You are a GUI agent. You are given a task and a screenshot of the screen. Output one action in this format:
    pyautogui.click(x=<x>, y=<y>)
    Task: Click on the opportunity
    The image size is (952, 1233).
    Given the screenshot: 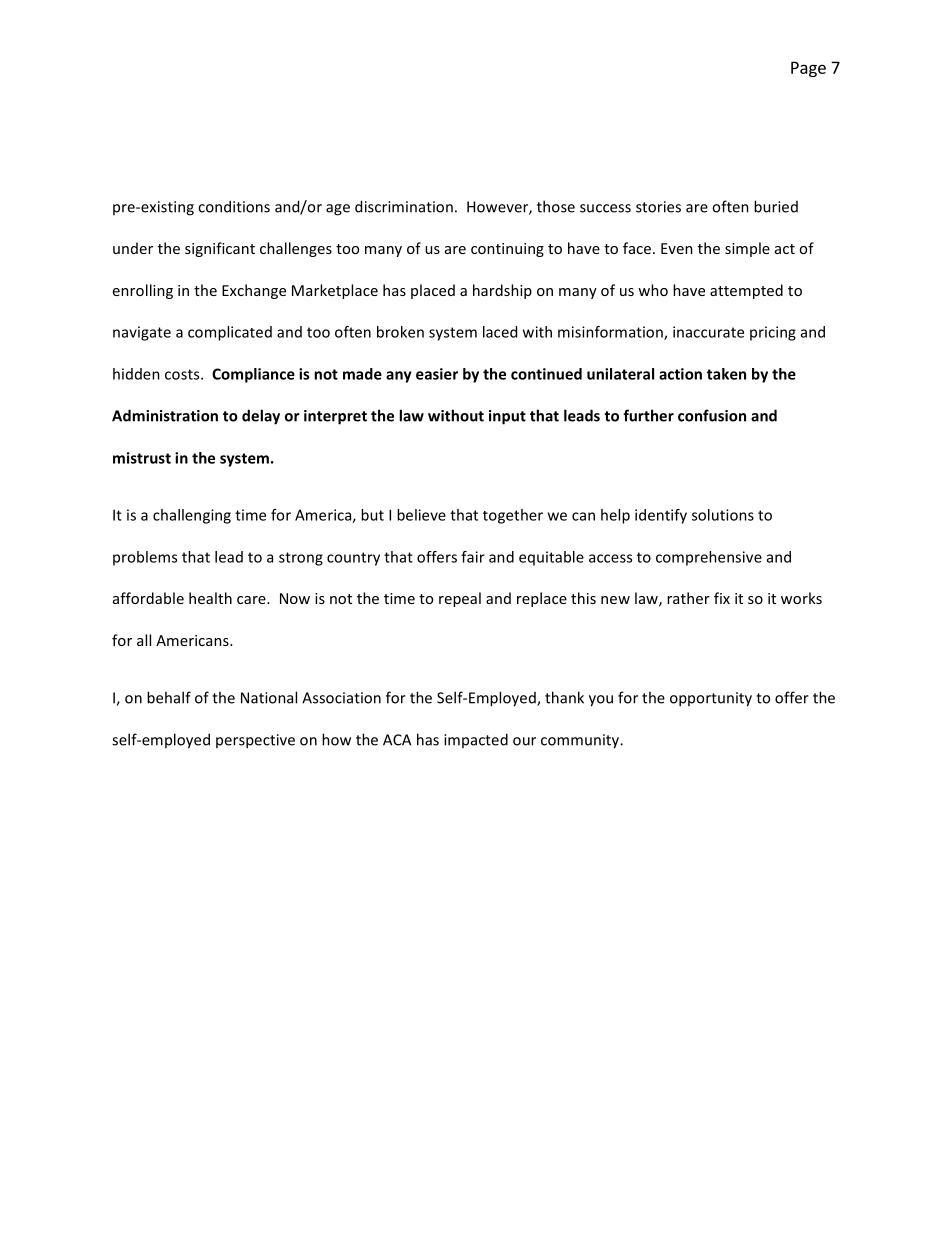 What is the action you would take?
    pyautogui.click(x=711, y=699)
